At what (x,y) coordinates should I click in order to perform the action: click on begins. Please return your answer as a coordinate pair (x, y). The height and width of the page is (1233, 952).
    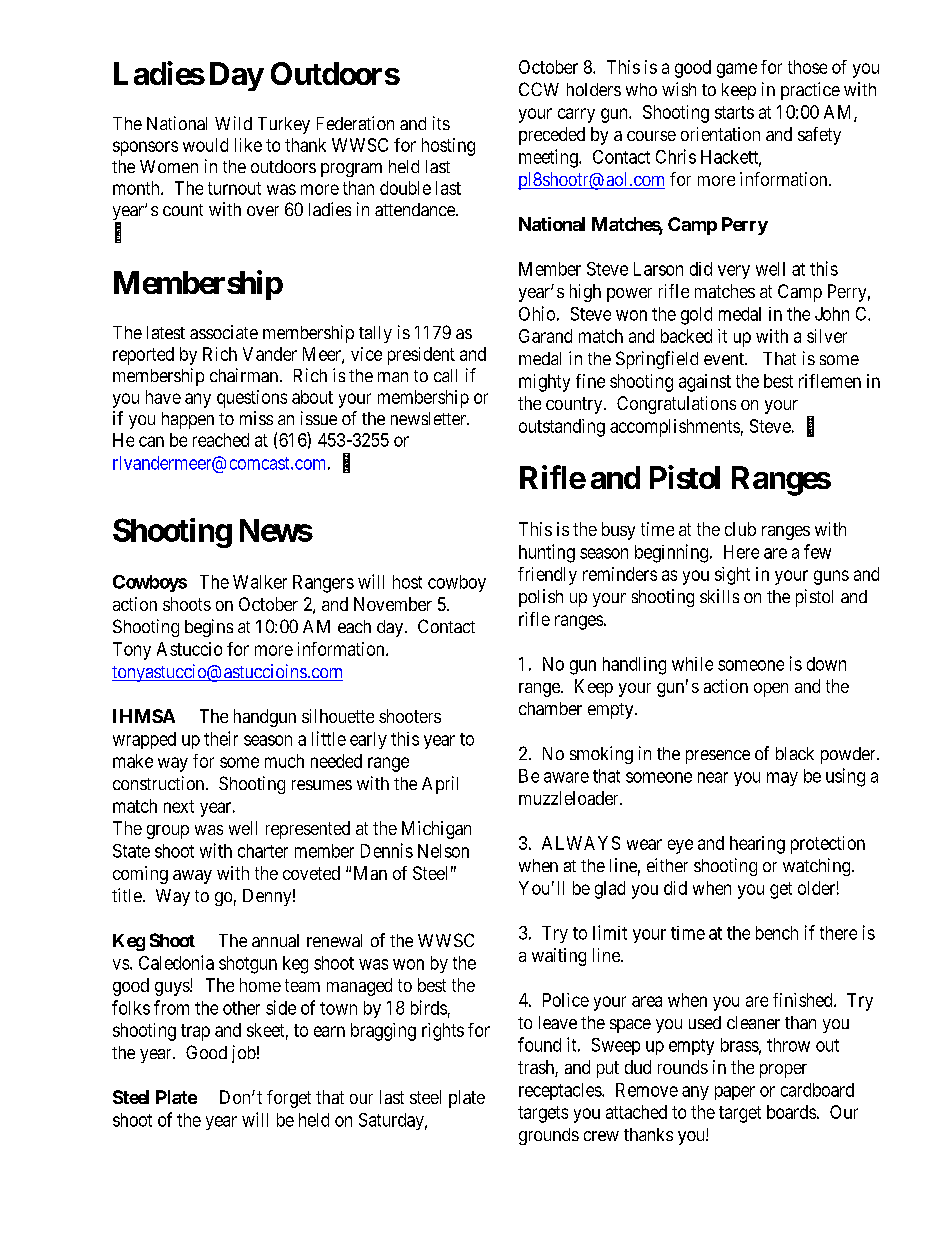
    Looking at the image, I should click on (209, 628).
